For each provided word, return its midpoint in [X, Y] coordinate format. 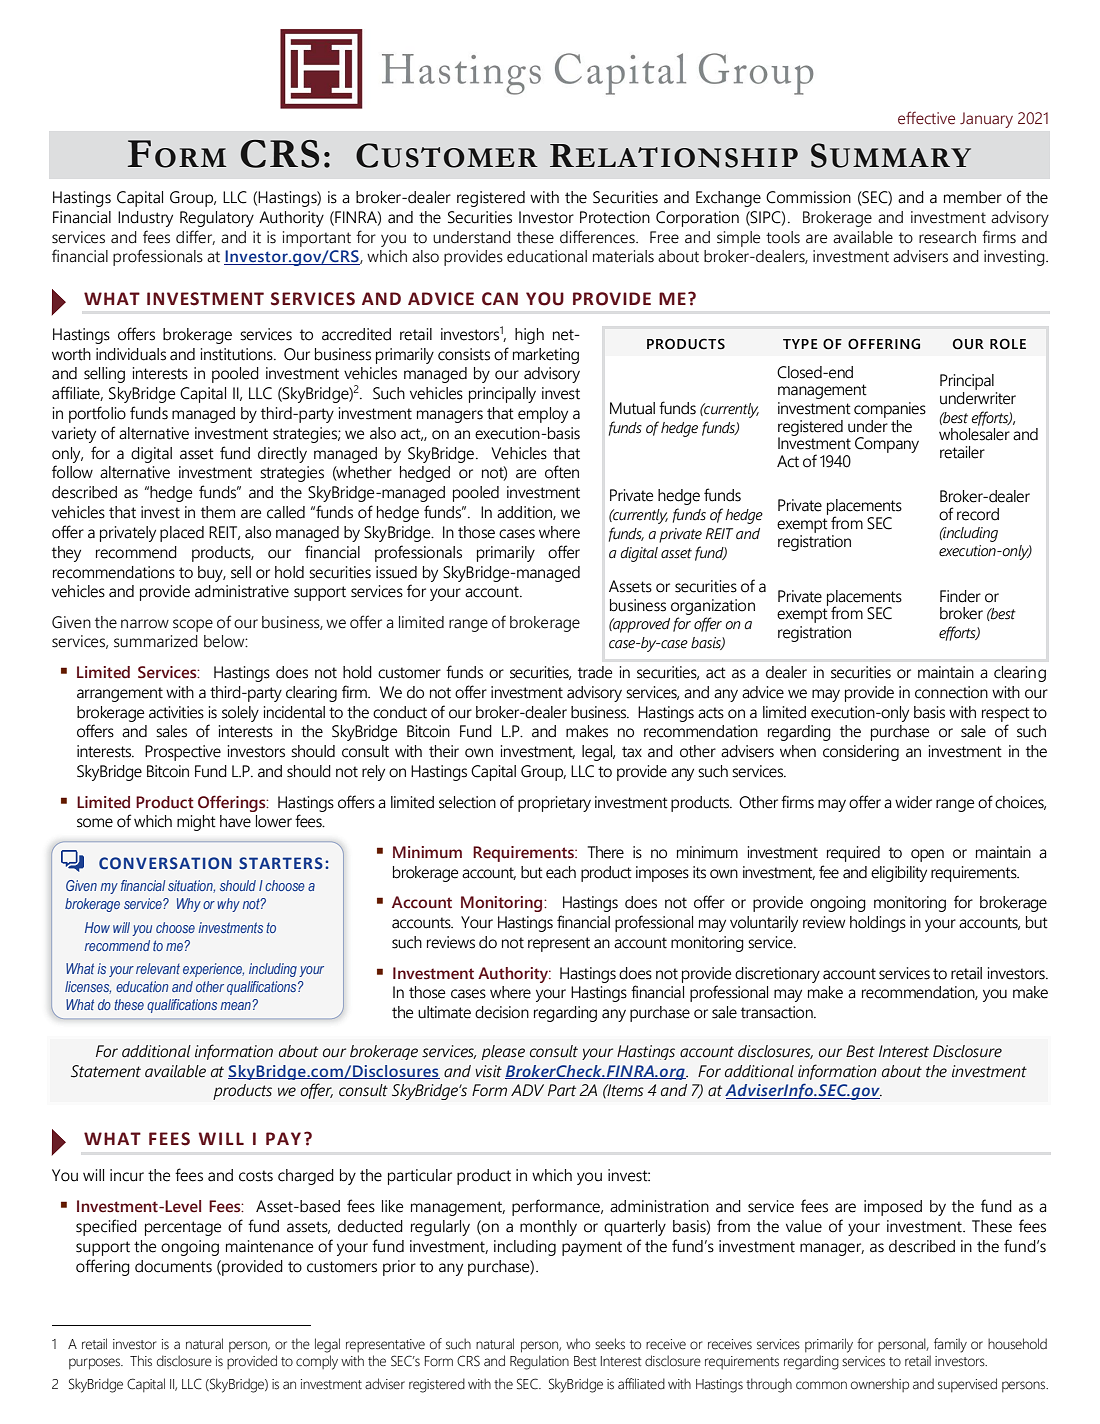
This [141, 1361]
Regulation [539, 1362]
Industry [145, 219]
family [950, 1345]
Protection [615, 217]
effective [926, 118]
